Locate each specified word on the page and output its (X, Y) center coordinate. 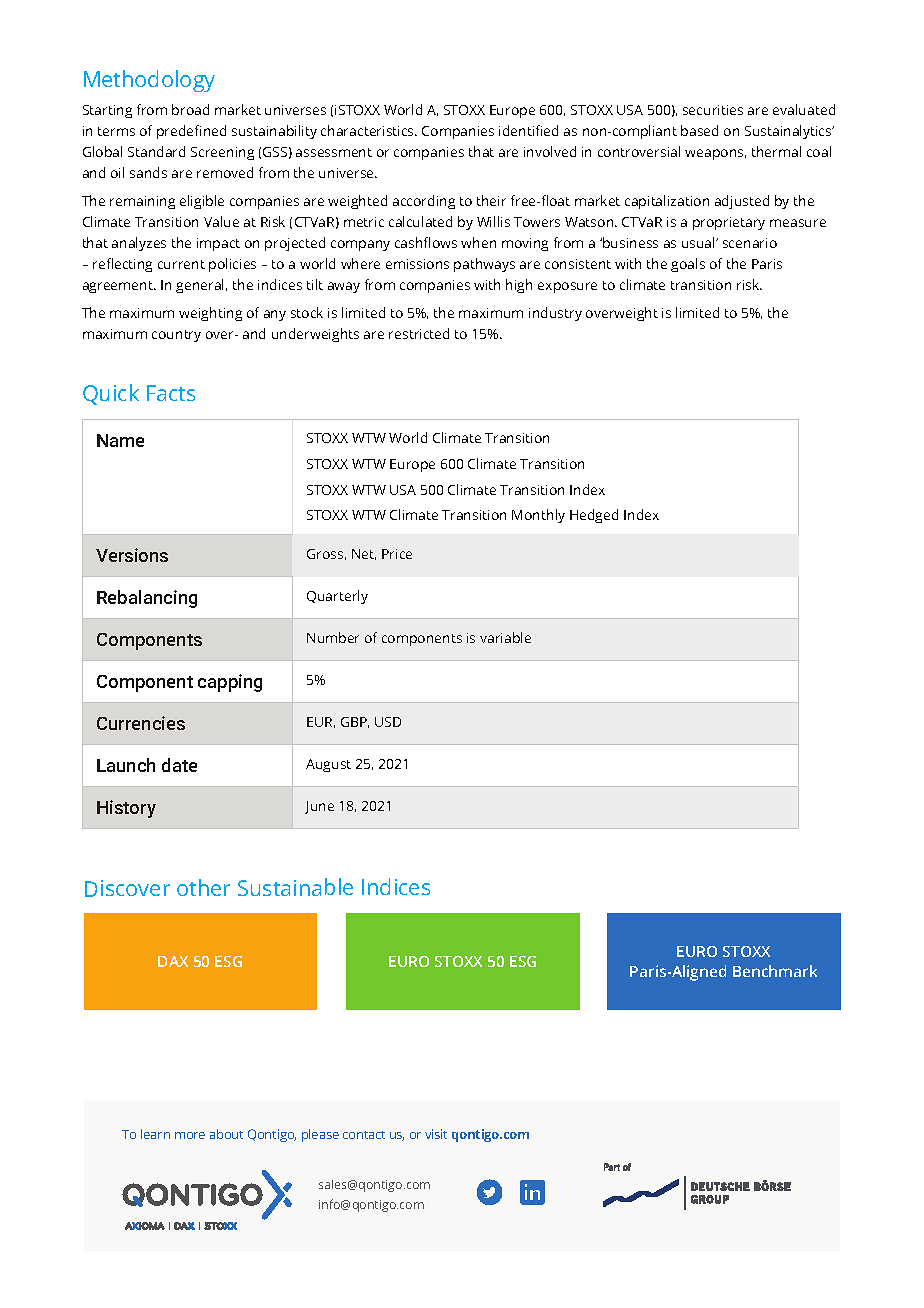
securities (713, 110)
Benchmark (775, 971)
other (203, 887)
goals (688, 265)
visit (436, 1134)
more (190, 1135)
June (319, 807)
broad (190, 109)
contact (364, 1135)
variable (505, 637)
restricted (419, 333)
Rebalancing (147, 599)
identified (528, 130)
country (176, 336)
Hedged (594, 516)
